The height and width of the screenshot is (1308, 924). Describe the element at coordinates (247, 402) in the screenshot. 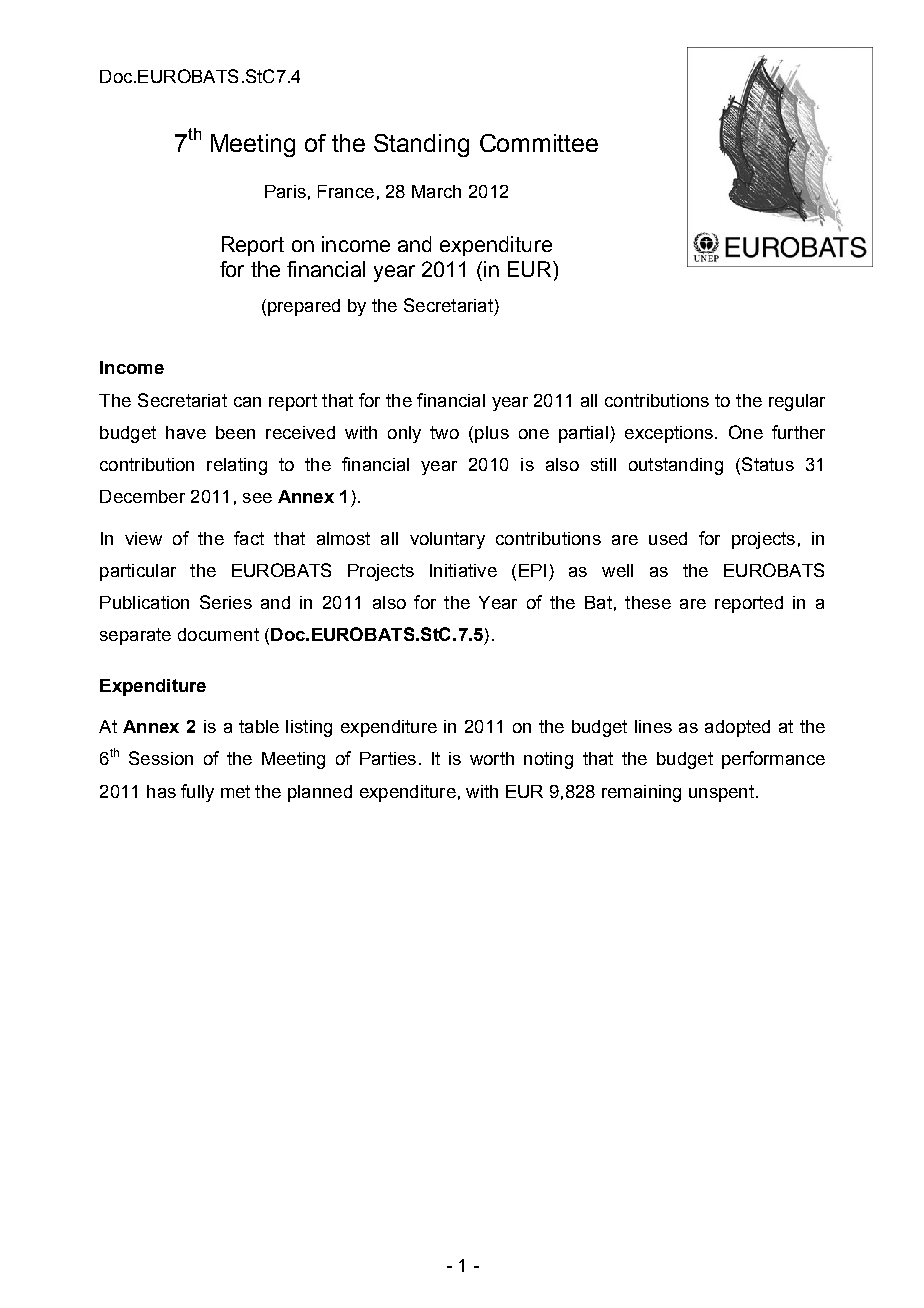

I see `can` at that location.
